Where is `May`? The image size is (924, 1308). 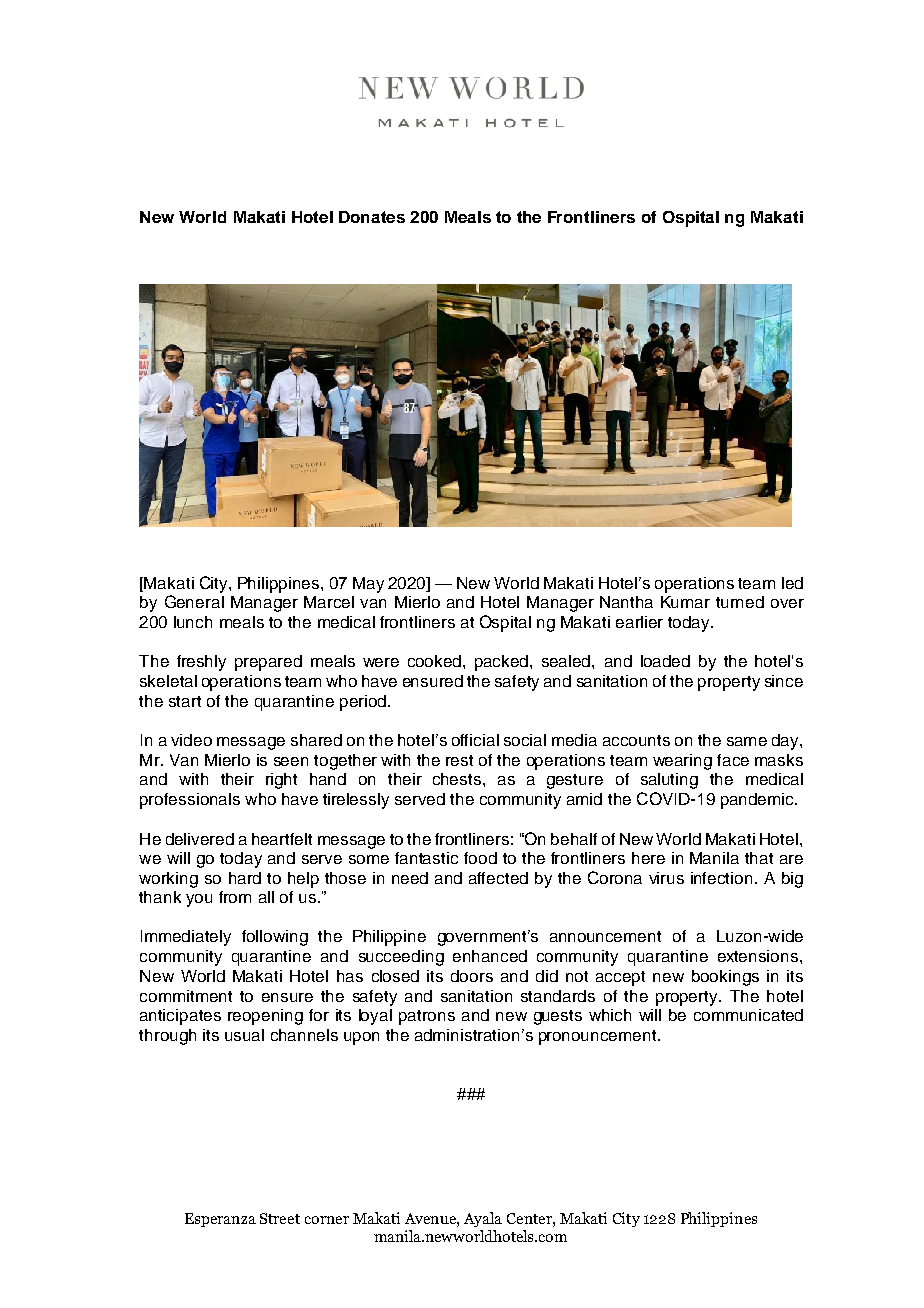 May is located at coordinates (368, 585).
